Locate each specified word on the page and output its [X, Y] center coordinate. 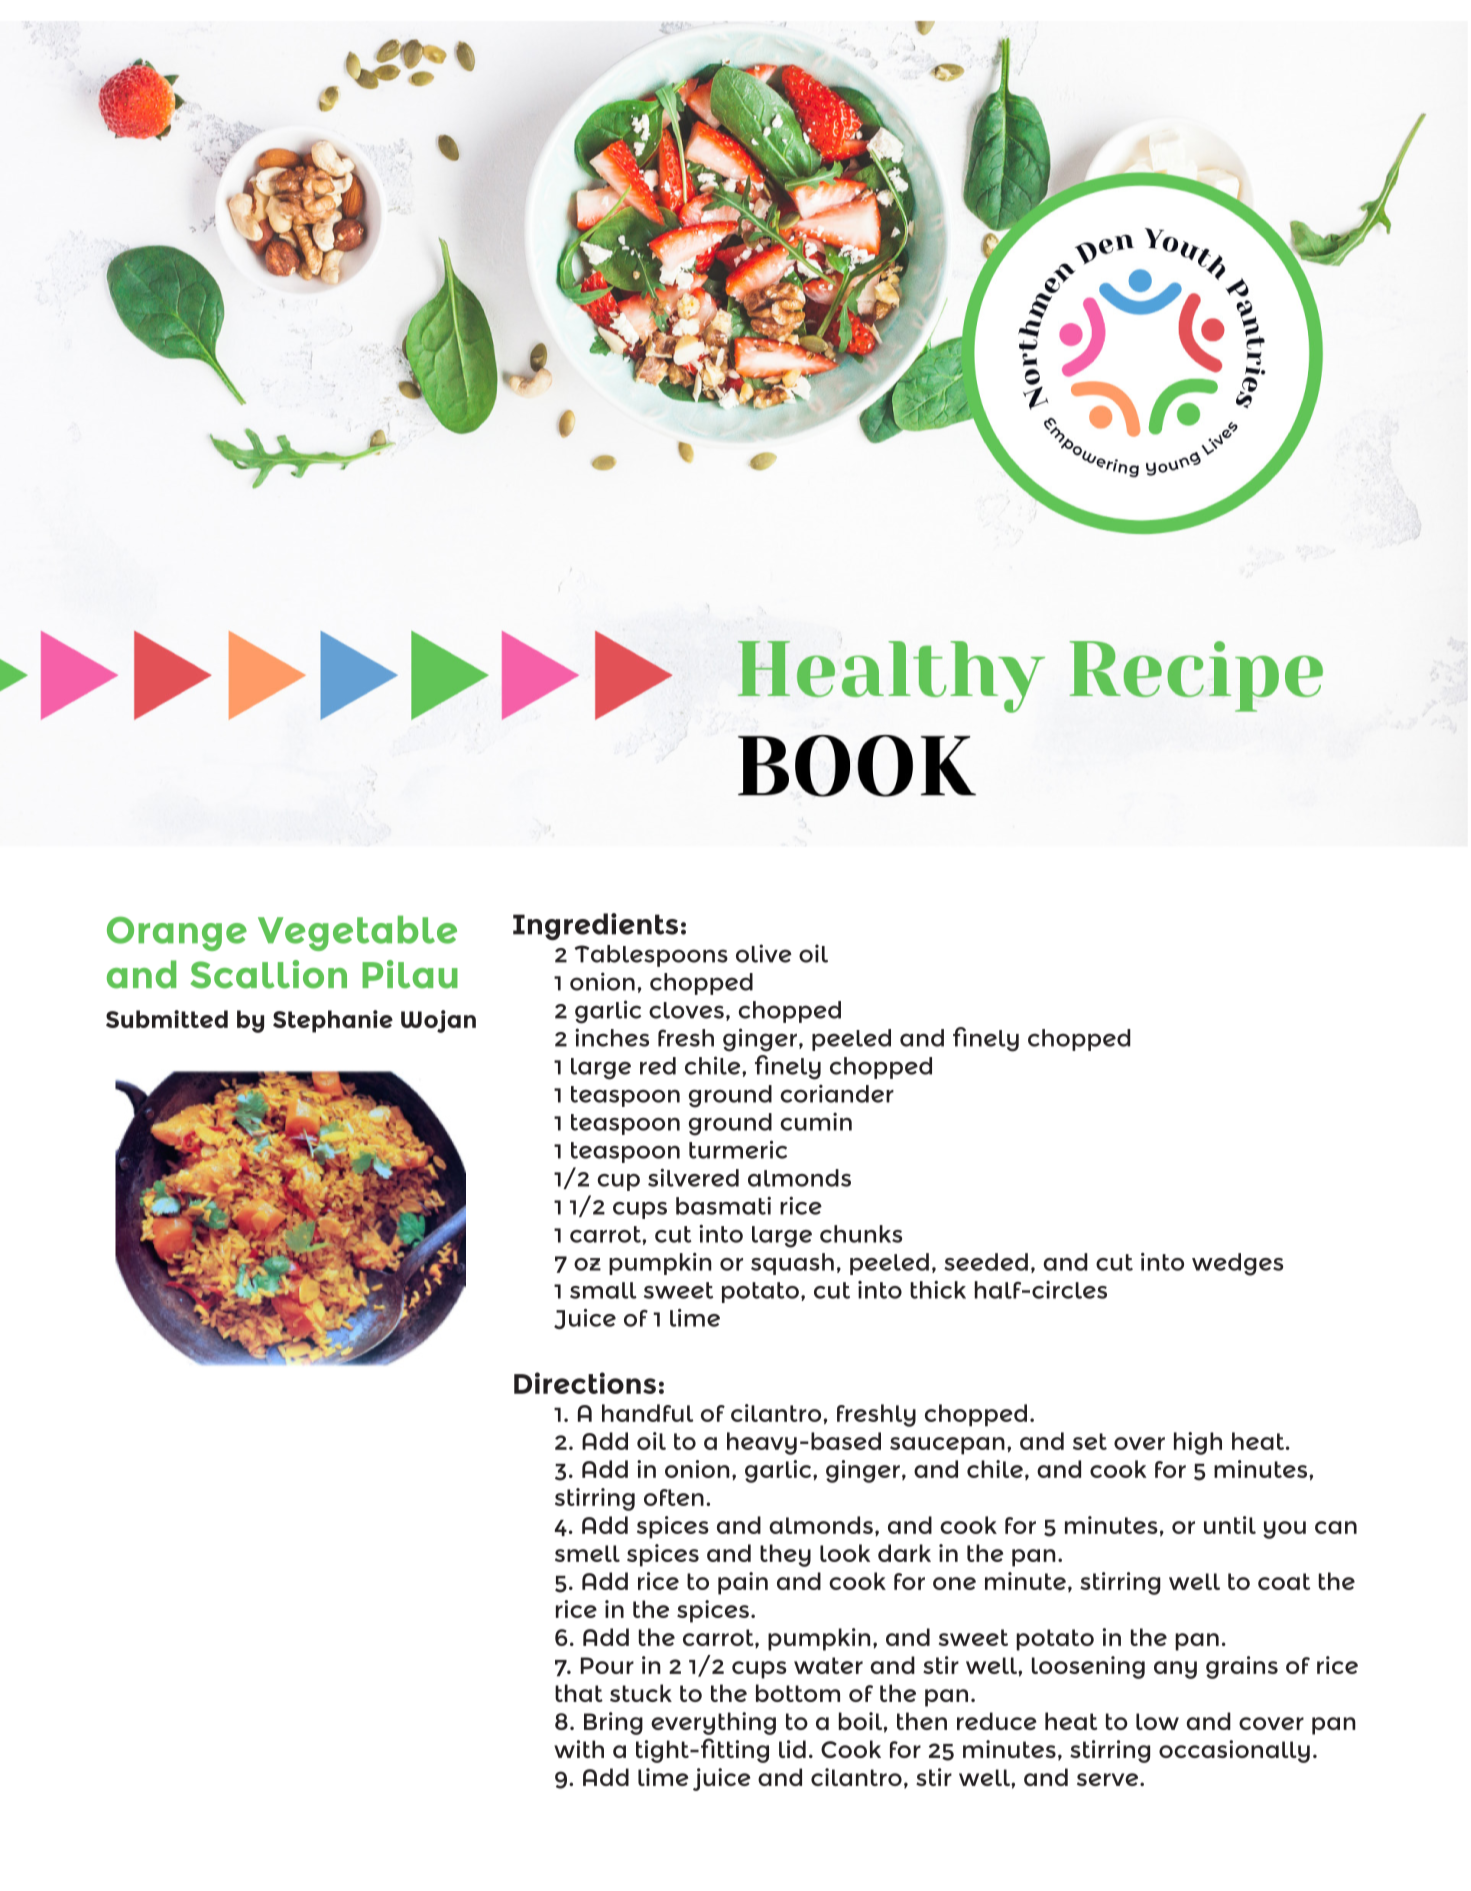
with [579, 1749]
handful [648, 1413]
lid [792, 1749]
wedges [1237, 1264]
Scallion [268, 974]
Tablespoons [651, 956]
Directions [585, 1383]
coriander [837, 1093]
